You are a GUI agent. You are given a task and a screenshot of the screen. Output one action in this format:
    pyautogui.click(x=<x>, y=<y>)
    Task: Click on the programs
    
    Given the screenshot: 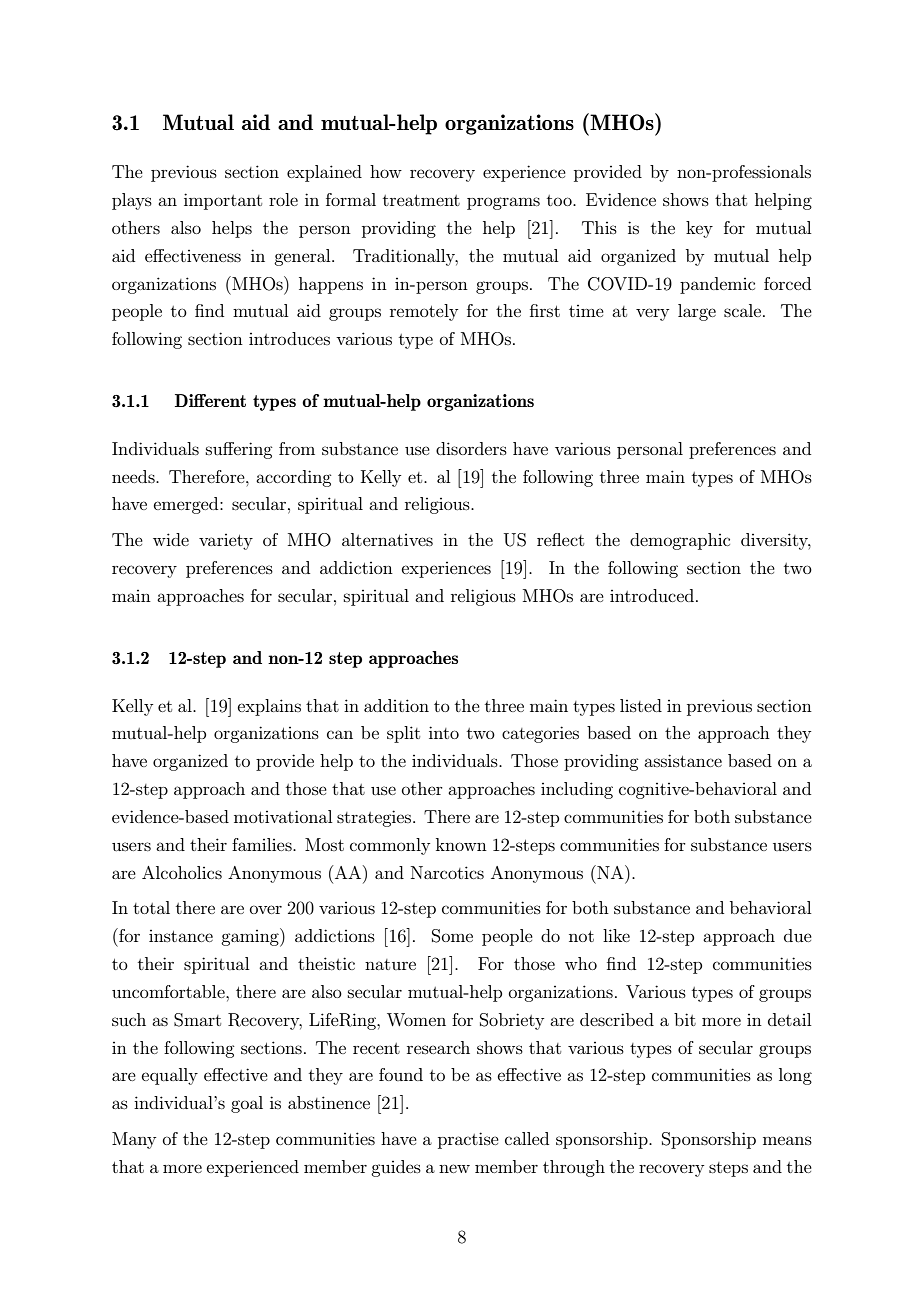 What is the action you would take?
    pyautogui.click(x=503, y=203)
